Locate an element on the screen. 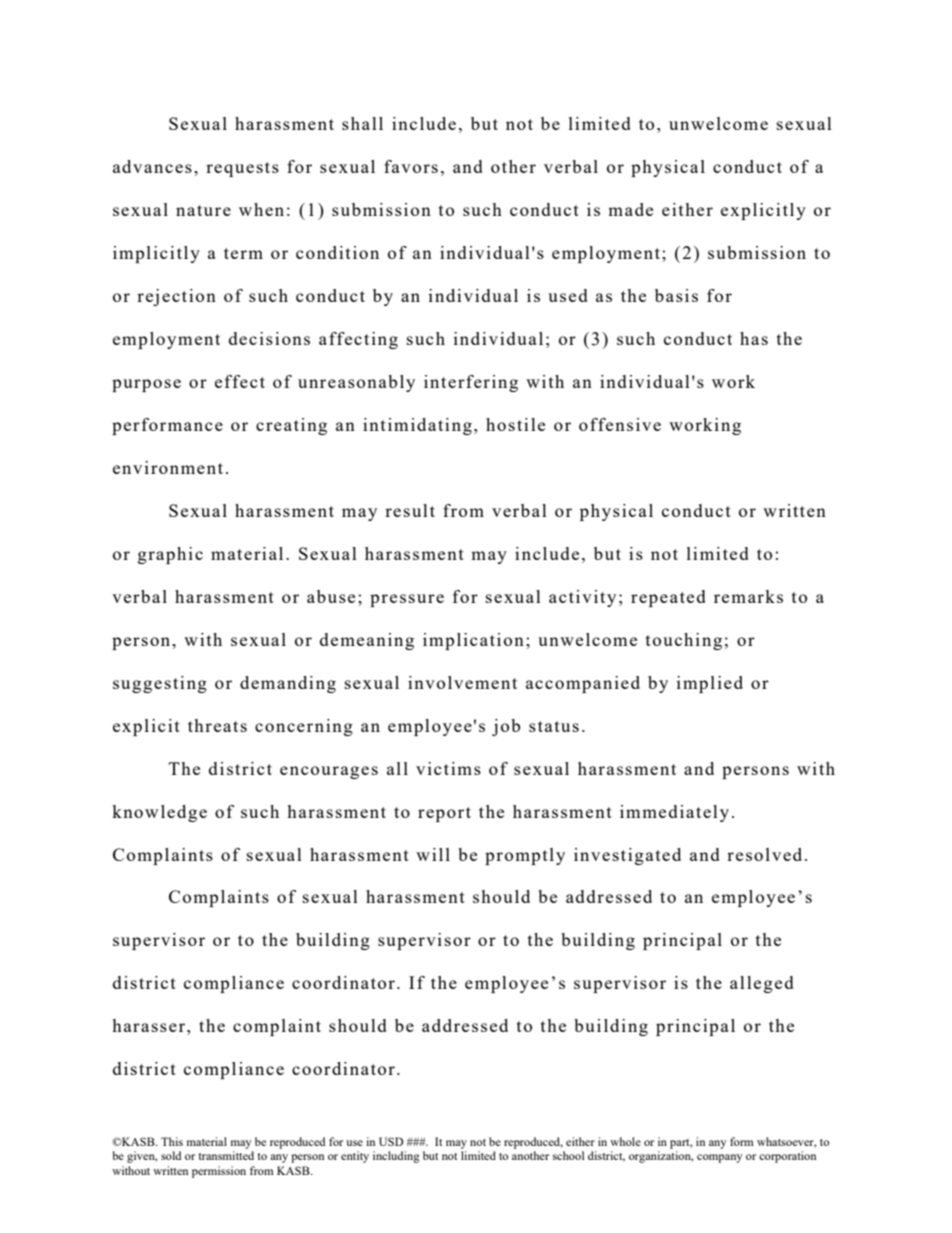 The width and height of the screenshot is (952, 1233). requests is located at coordinates (242, 169).
